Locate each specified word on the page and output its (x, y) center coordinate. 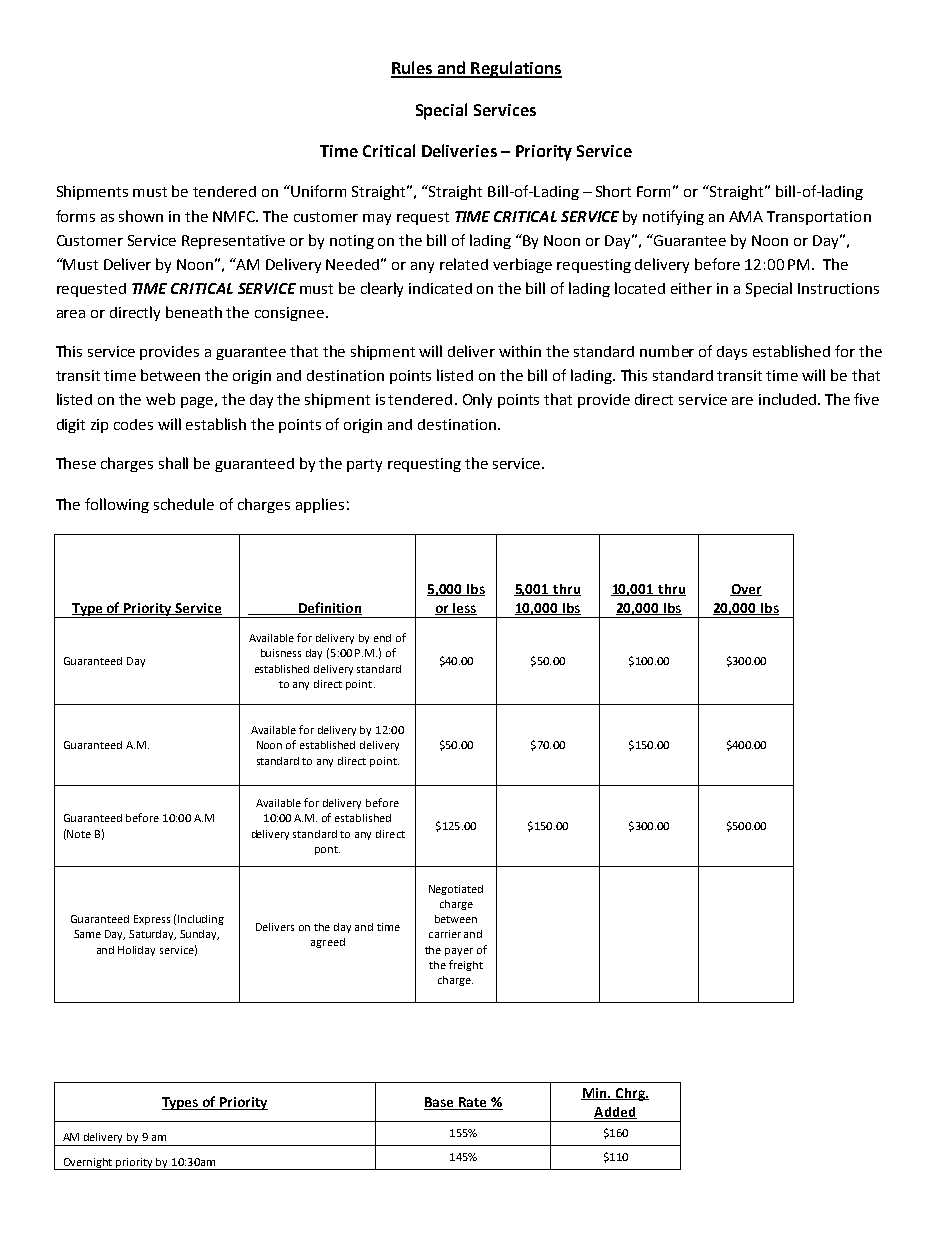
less (464, 609)
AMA (746, 216)
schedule (184, 504)
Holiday (136, 951)
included (787, 399)
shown (141, 216)
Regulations (515, 69)
